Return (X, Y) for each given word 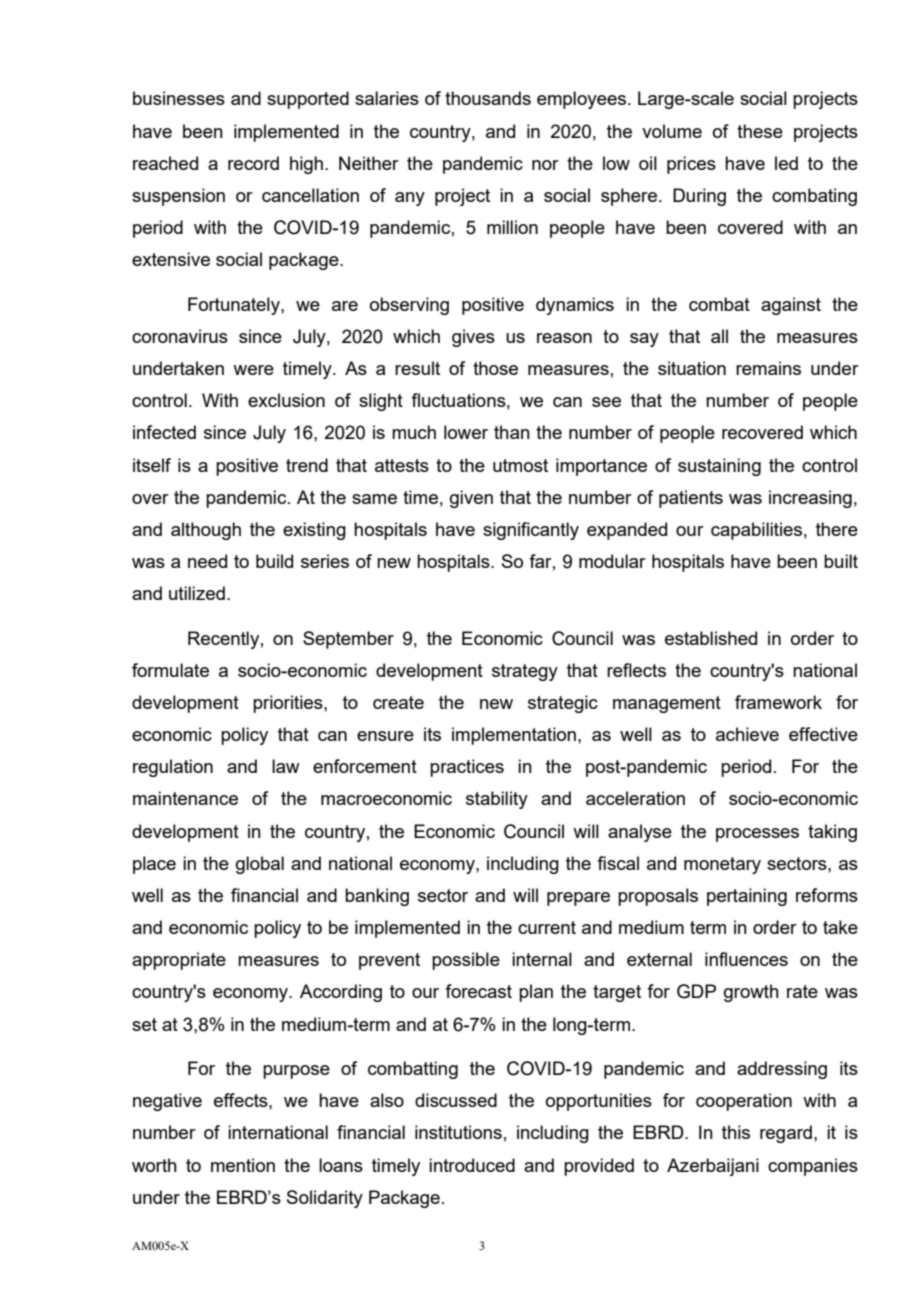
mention (243, 1165)
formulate (170, 670)
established (711, 638)
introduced (472, 1165)
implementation (515, 736)
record (253, 163)
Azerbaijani (713, 1167)
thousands (488, 98)
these (760, 131)
